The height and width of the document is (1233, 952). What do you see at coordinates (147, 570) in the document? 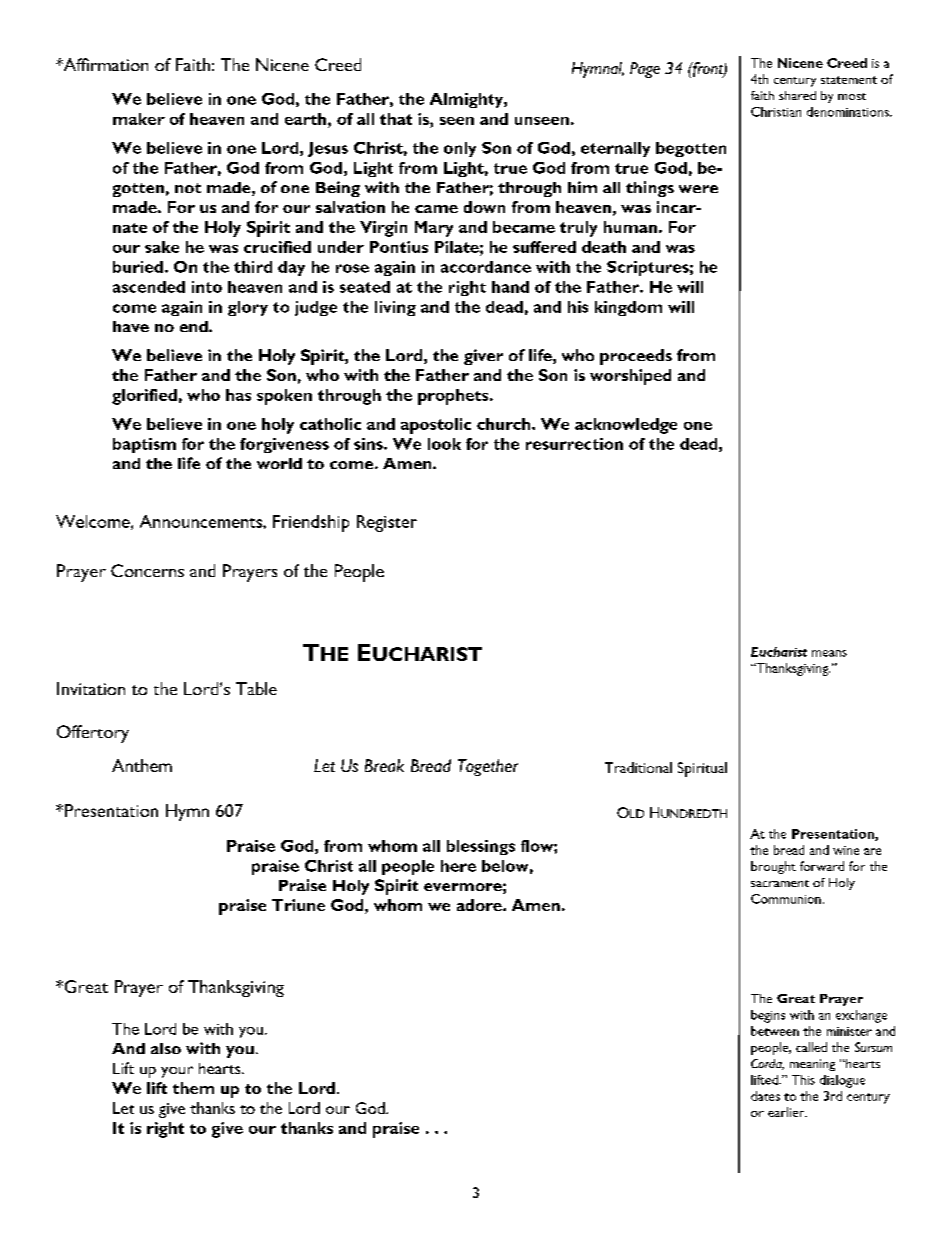
I see `Concerns` at bounding box center [147, 570].
